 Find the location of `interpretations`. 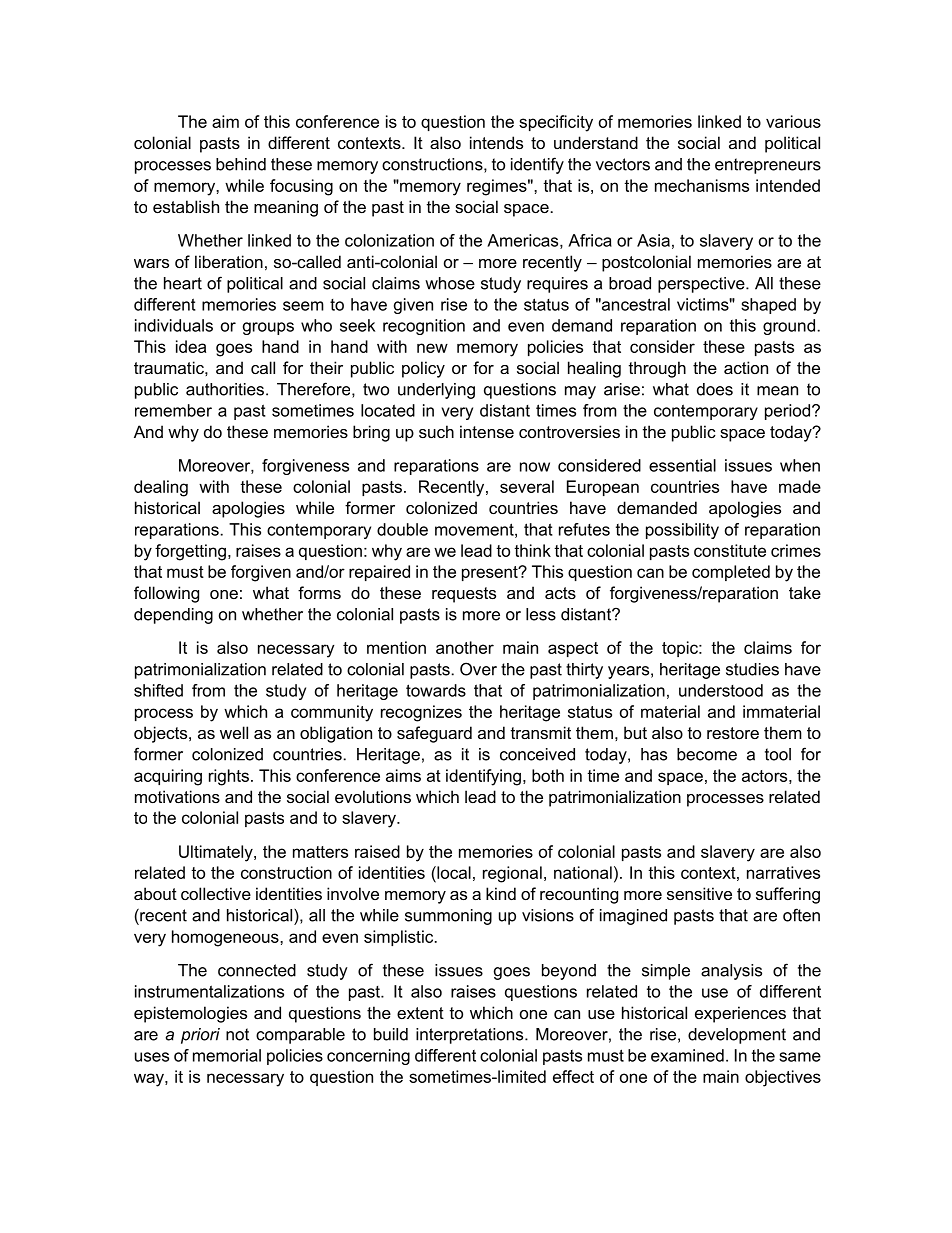

interpretations is located at coordinates (471, 1036).
